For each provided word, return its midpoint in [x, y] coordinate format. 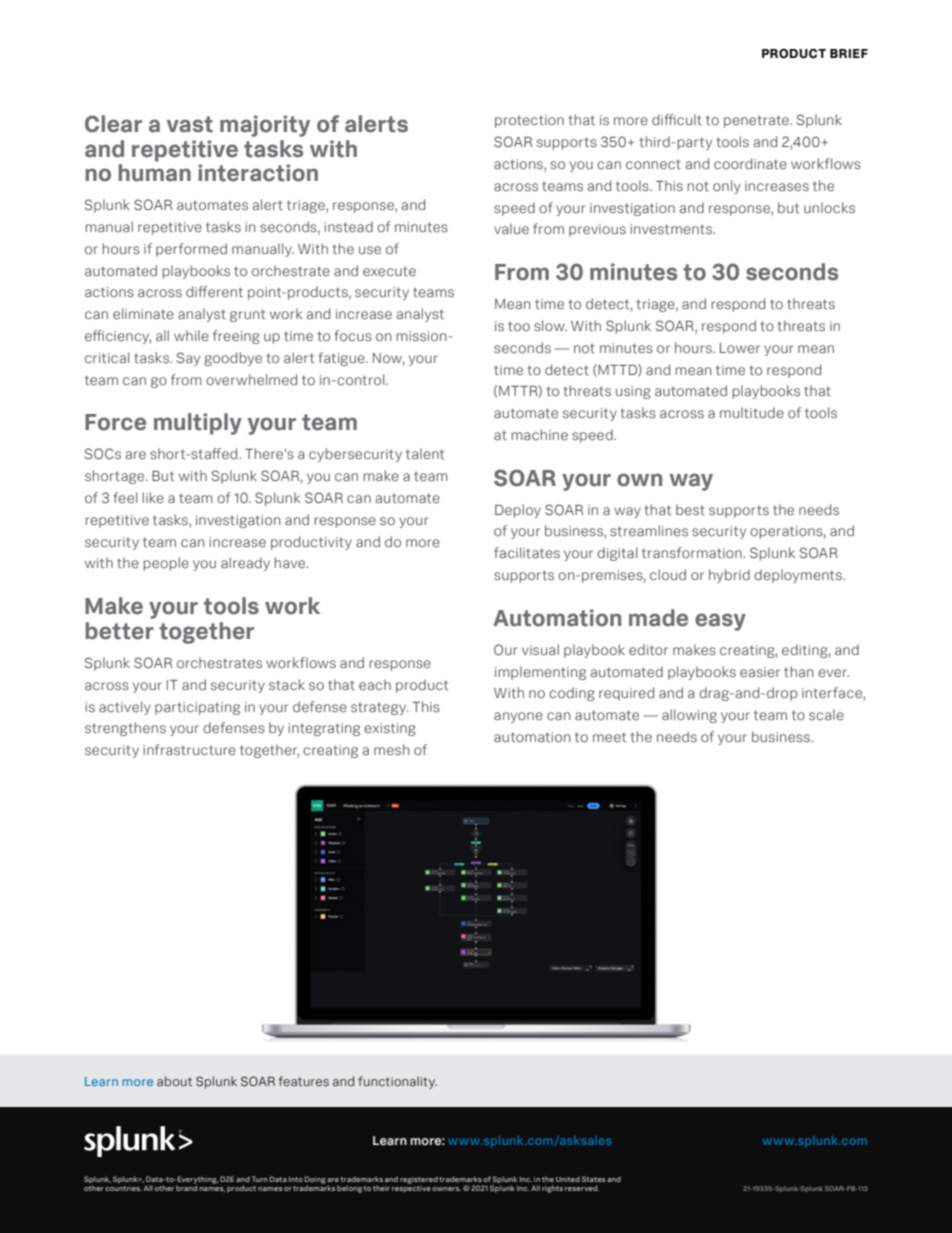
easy [720, 622]
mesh [392, 749]
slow [550, 325]
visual [540, 649]
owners [446, 1189]
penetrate [757, 121]
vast [190, 124]
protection [529, 121]
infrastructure [189, 749]
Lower [740, 348]
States [593, 1179]
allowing [689, 716]
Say [188, 359]
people [166, 564]
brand [186, 1187]
